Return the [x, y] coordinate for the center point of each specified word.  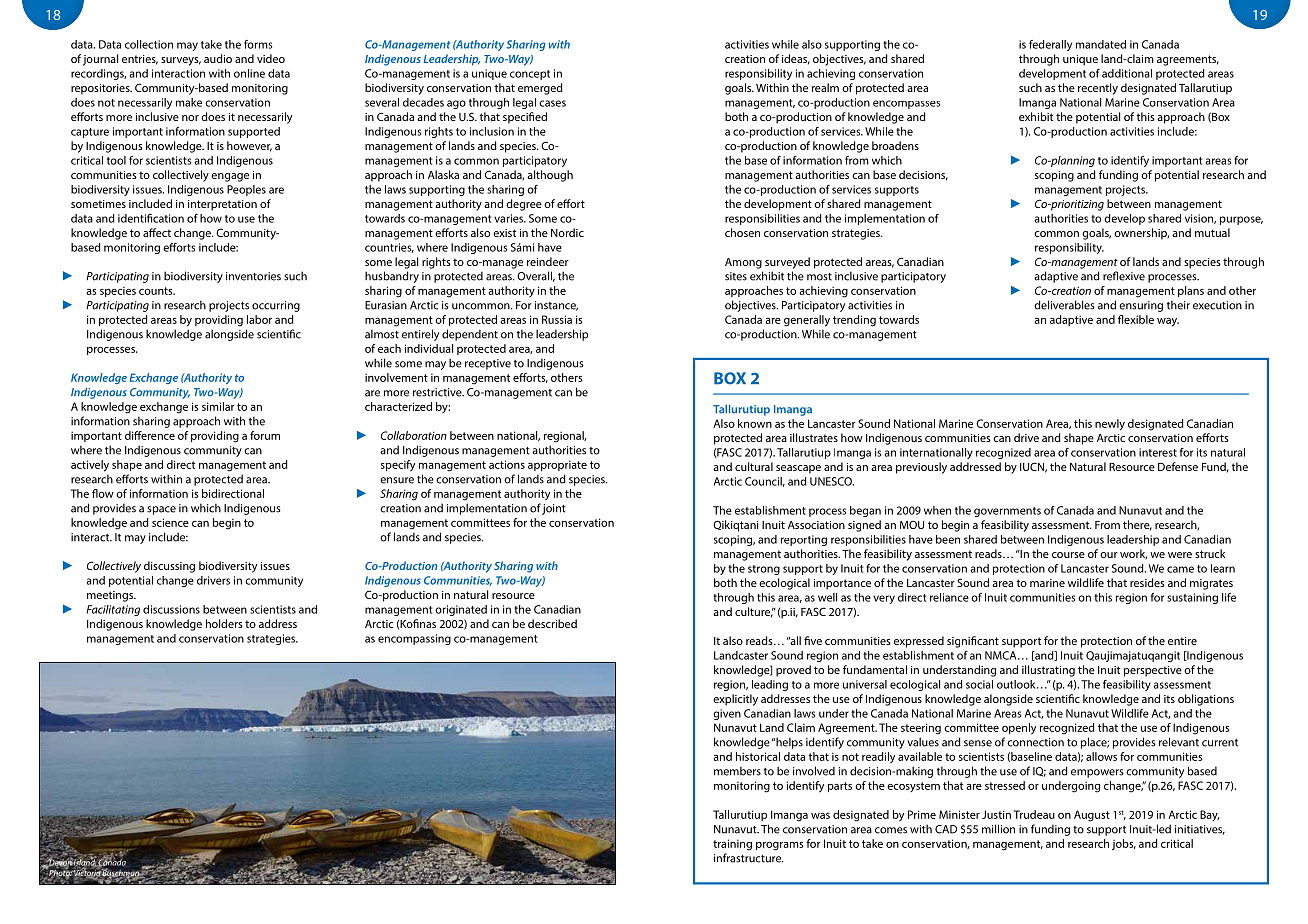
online [249, 73]
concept [530, 75]
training [732, 845]
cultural [754, 466]
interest [1158, 452]
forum [265, 435]
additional [1127, 73]
